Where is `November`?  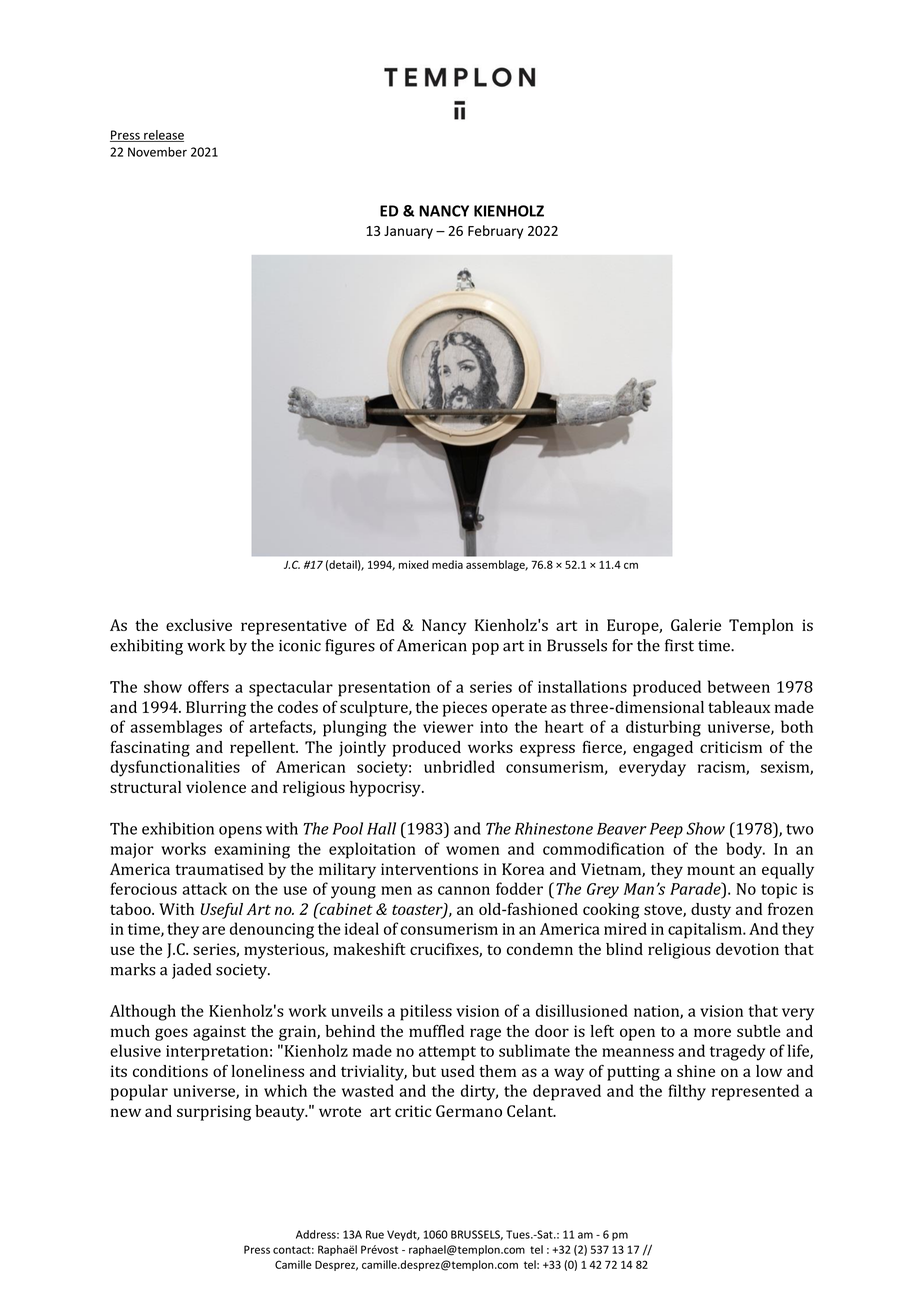
November is located at coordinates (157, 152).
